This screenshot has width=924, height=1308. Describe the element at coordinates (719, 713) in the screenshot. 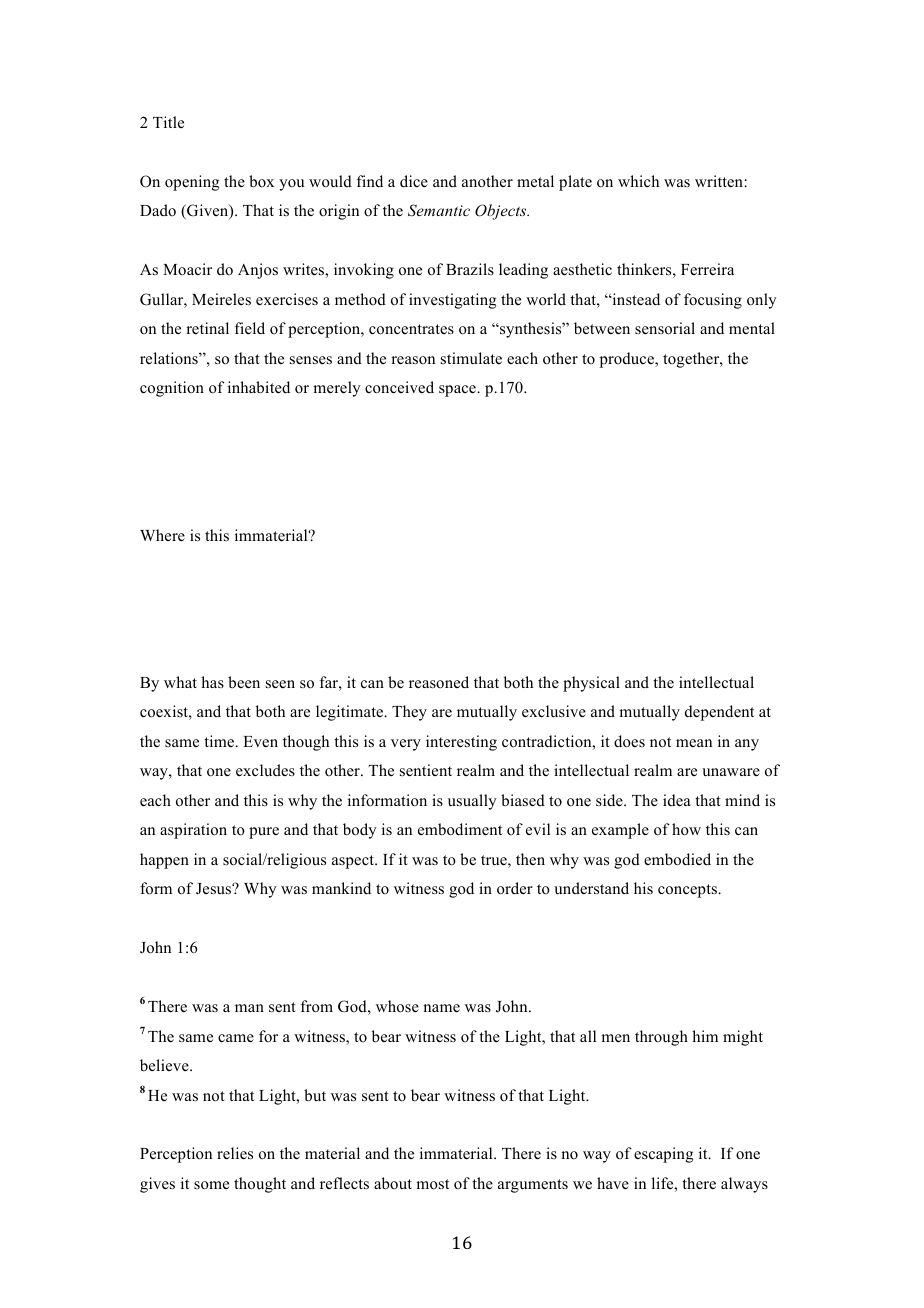

I see `dependent` at that location.
